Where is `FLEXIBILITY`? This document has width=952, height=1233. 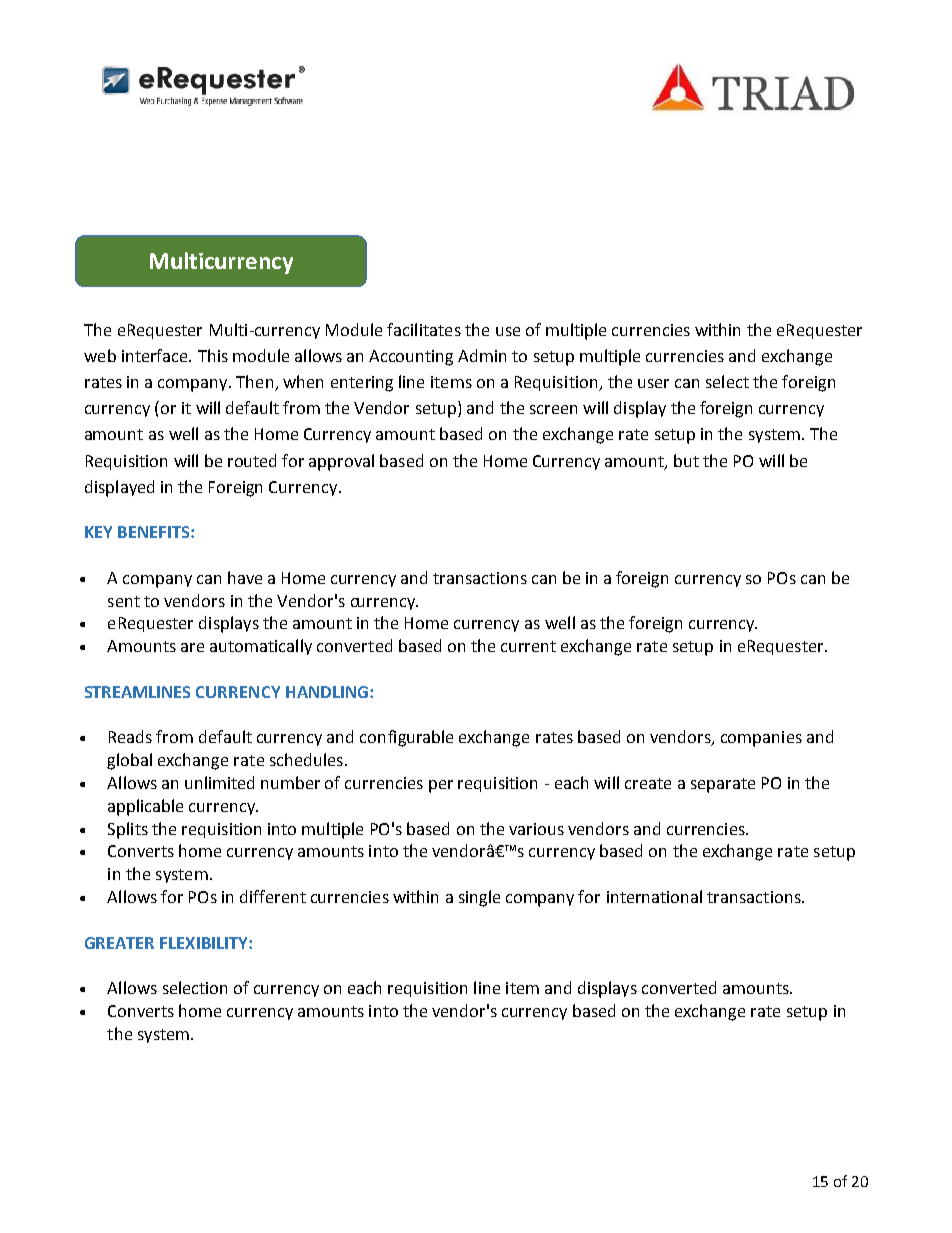
FLEXIBILITY is located at coordinates (205, 943).
